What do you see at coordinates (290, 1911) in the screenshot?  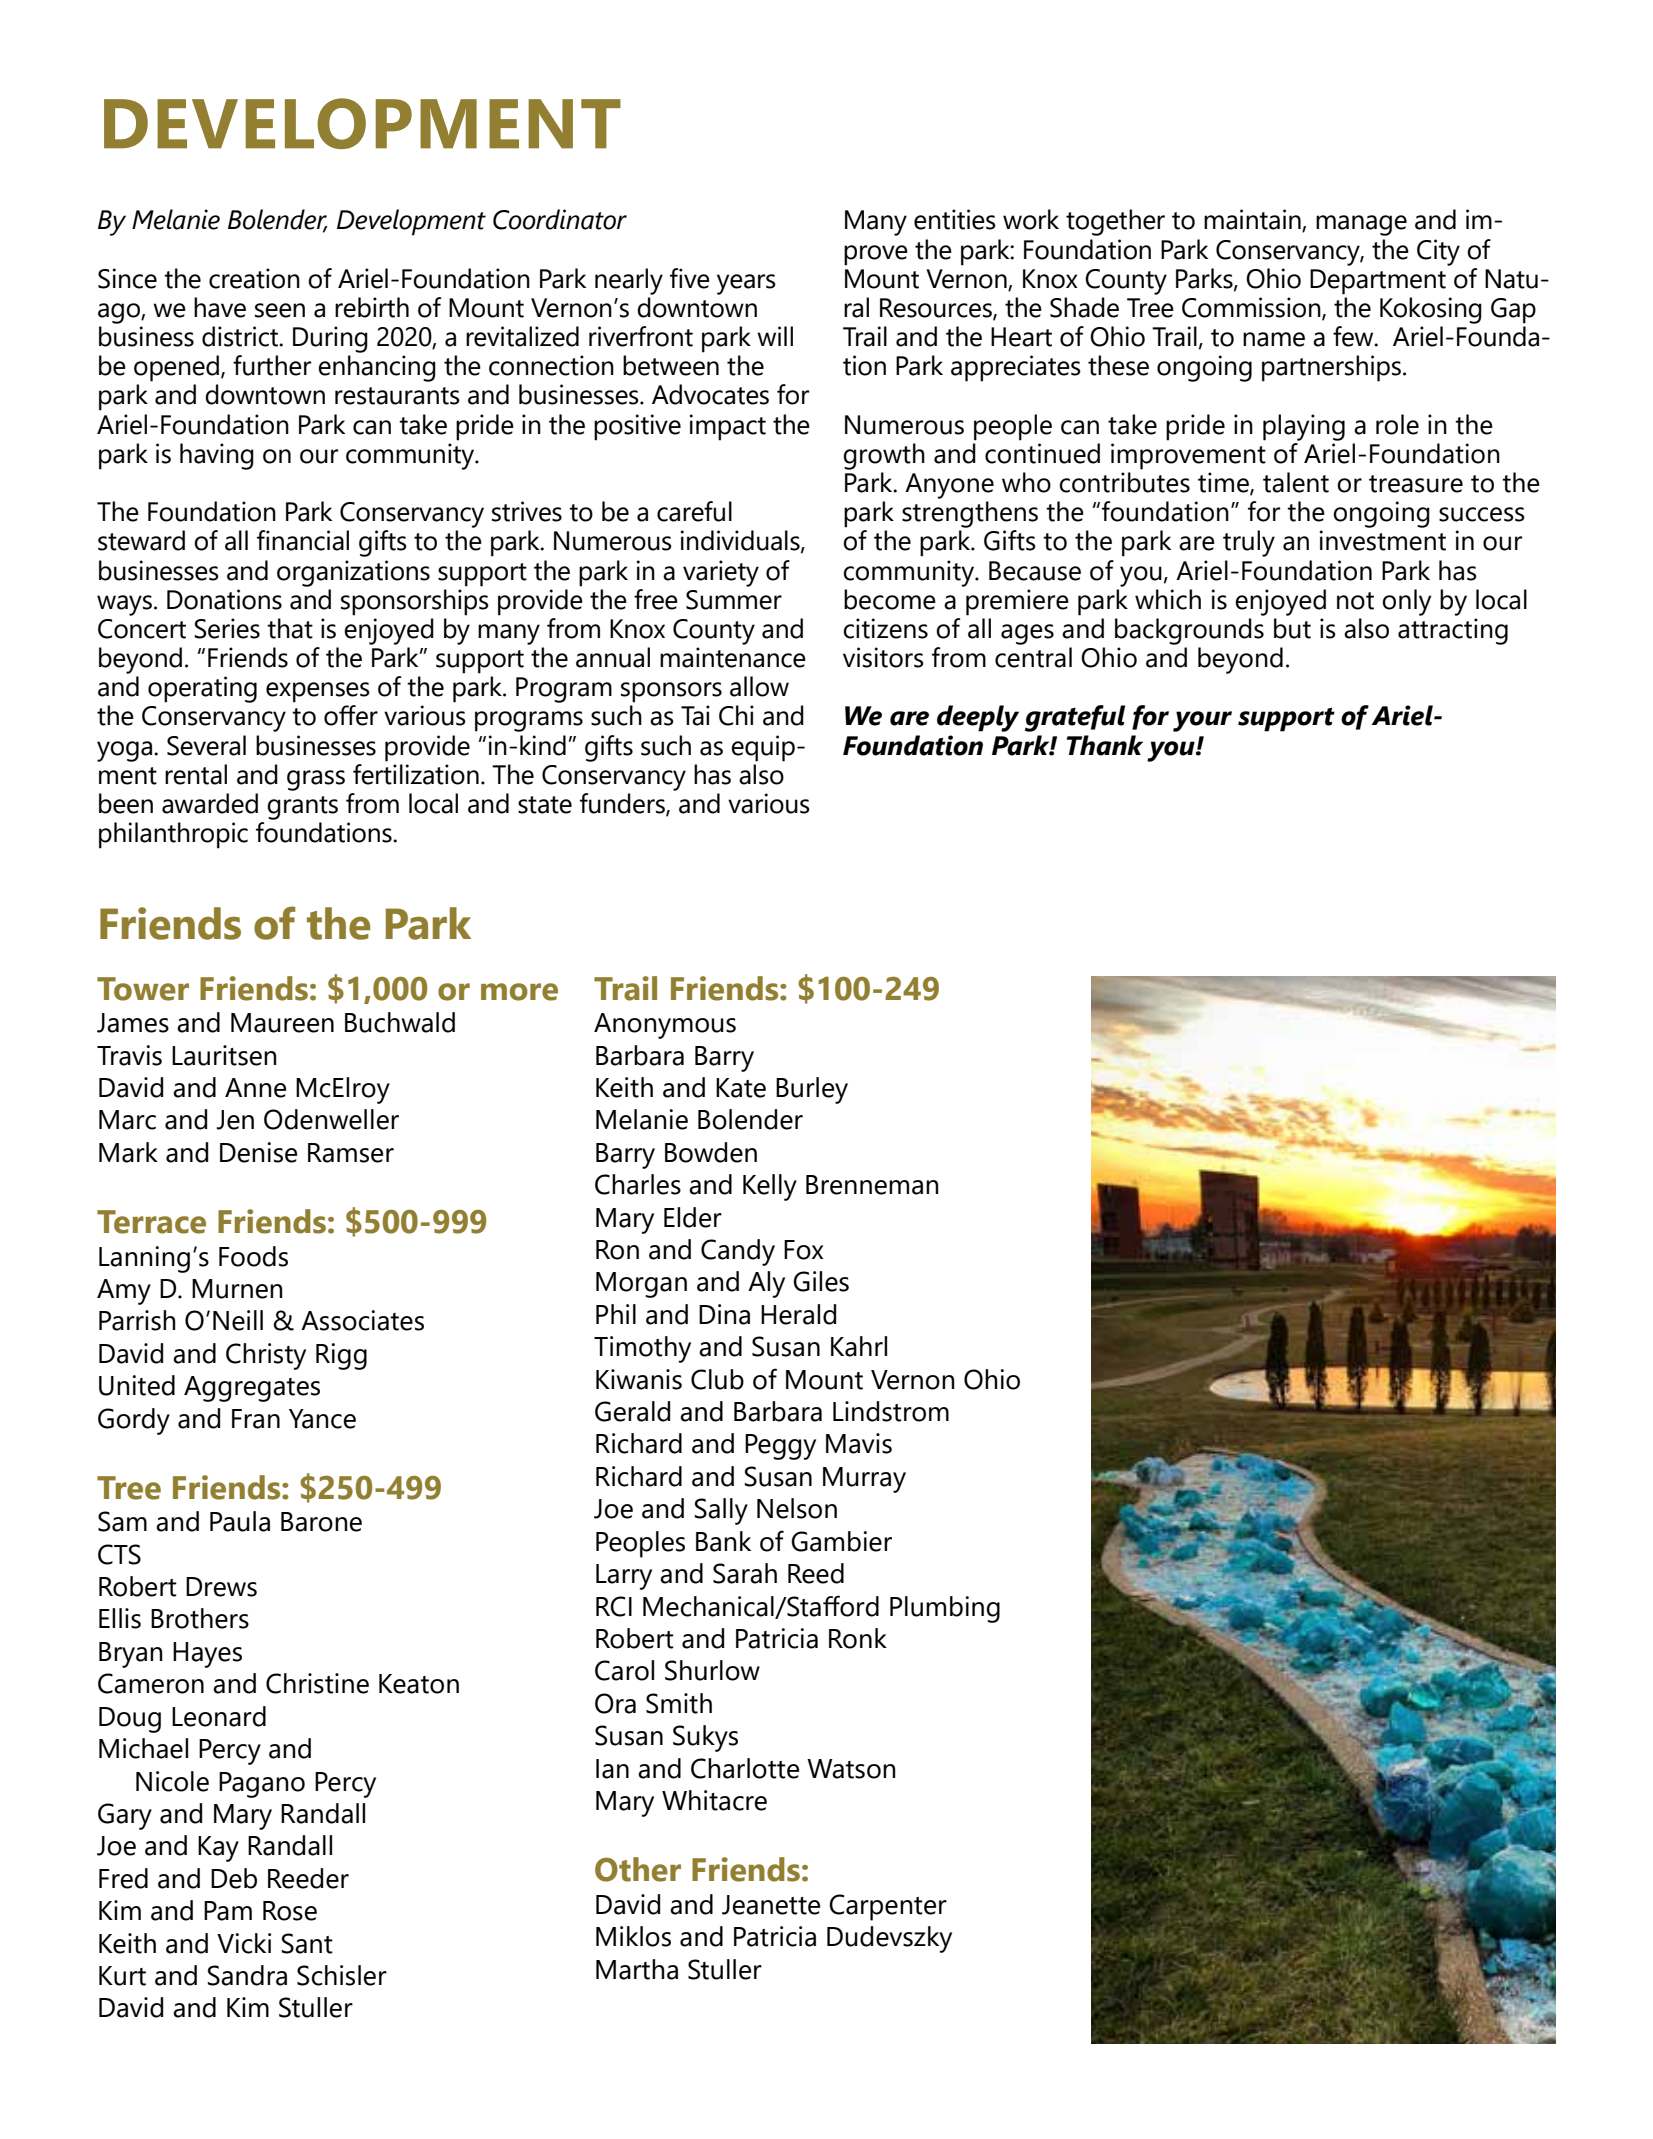 I see `Rose` at bounding box center [290, 1911].
